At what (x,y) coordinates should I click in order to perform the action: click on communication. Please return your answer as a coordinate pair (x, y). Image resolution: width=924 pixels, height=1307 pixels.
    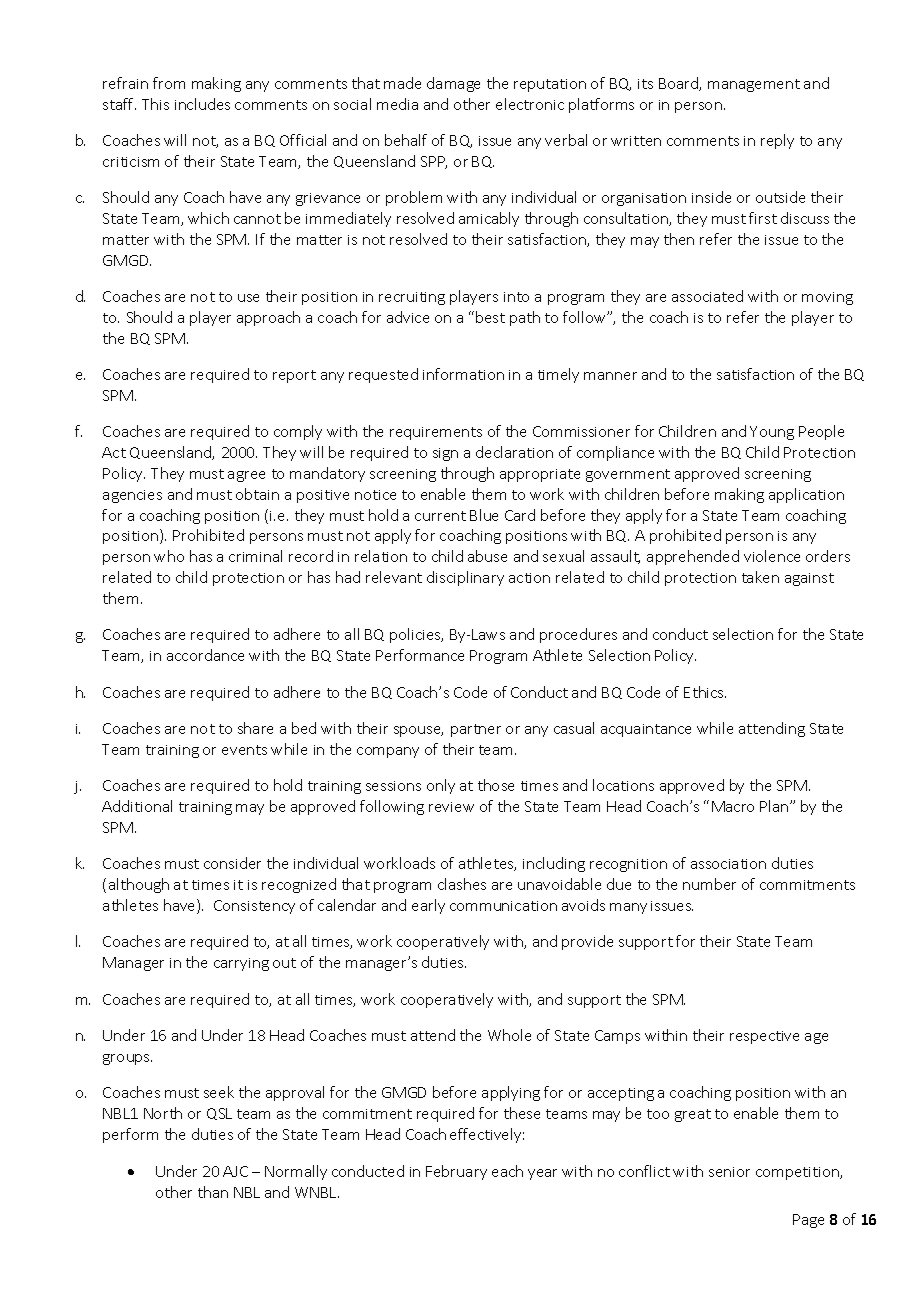
    Looking at the image, I should click on (503, 906).
